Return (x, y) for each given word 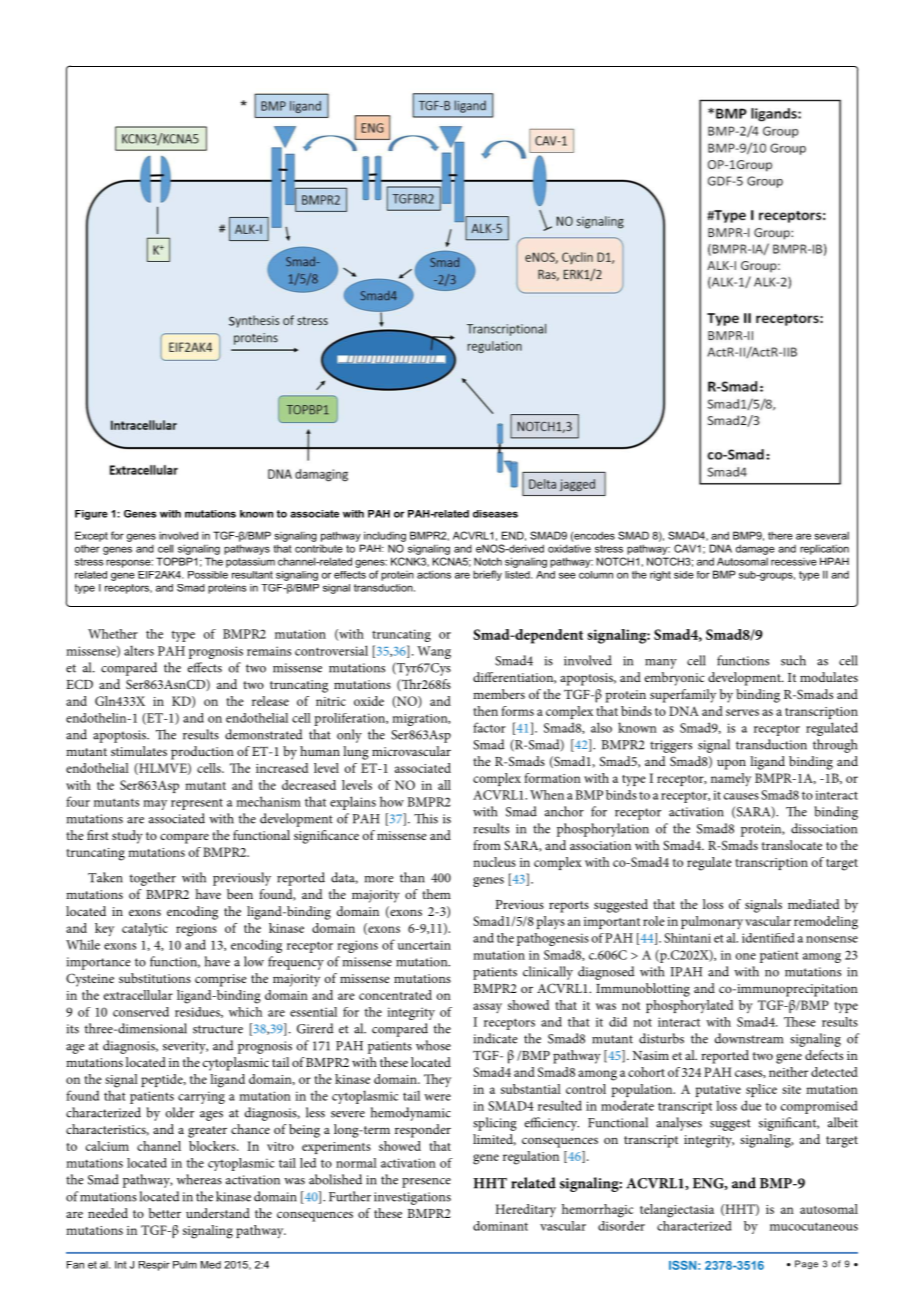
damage (755, 549)
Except (91, 536)
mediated (814, 904)
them (436, 894)
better (165, 1213)
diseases (495, 514)
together (152, 879)
